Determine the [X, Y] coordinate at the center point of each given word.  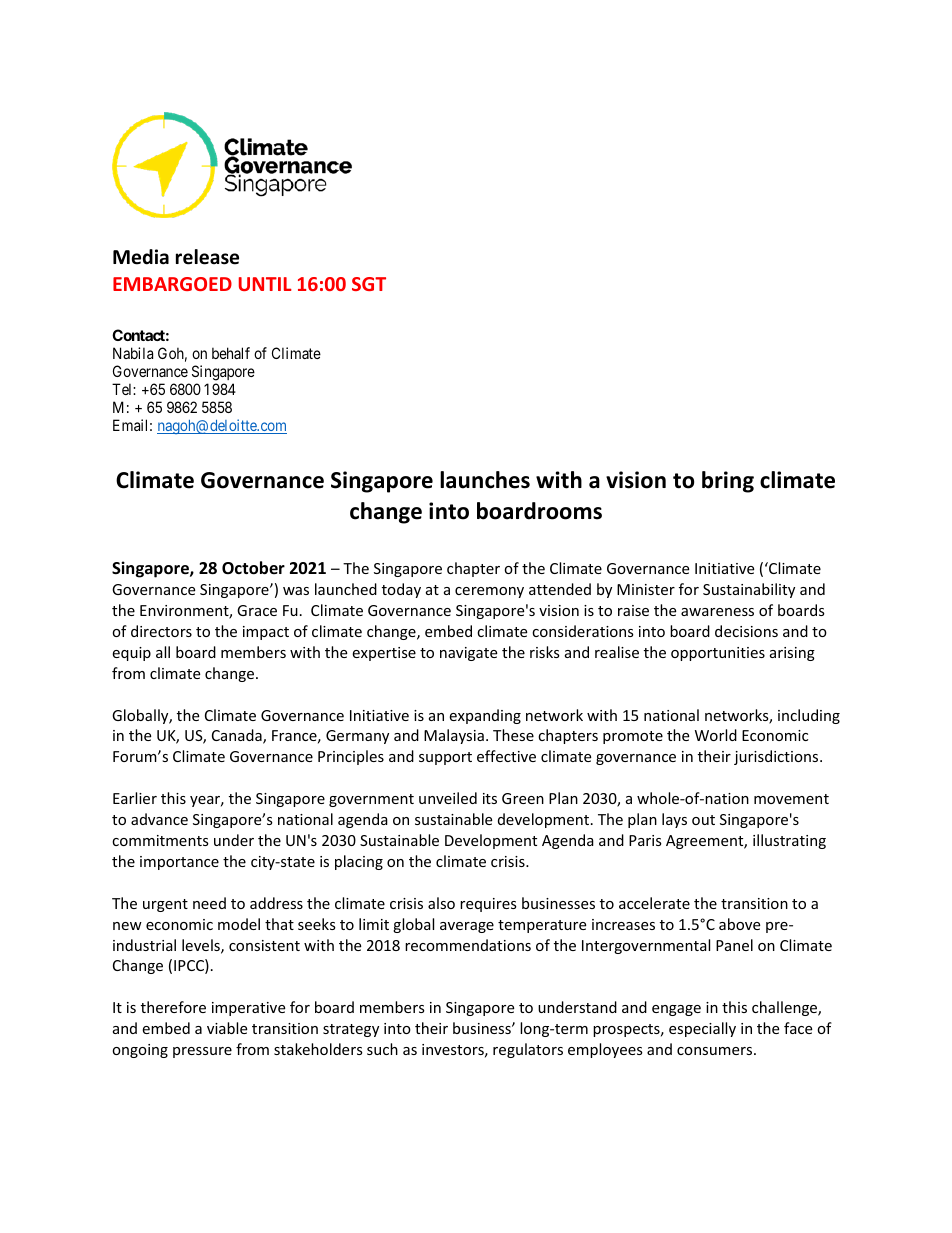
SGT [369, 284]
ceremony [489, 592]
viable [227, 1028]
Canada [238, 736]
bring [728, 482]
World [716, 735]
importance [179, 863]
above [739, 924]
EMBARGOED [172, 284]
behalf [231, 353]
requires [488, 905]
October [253, 568]
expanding [485, 716]
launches [485, 480]
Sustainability [749, 590]
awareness [717, 612]
